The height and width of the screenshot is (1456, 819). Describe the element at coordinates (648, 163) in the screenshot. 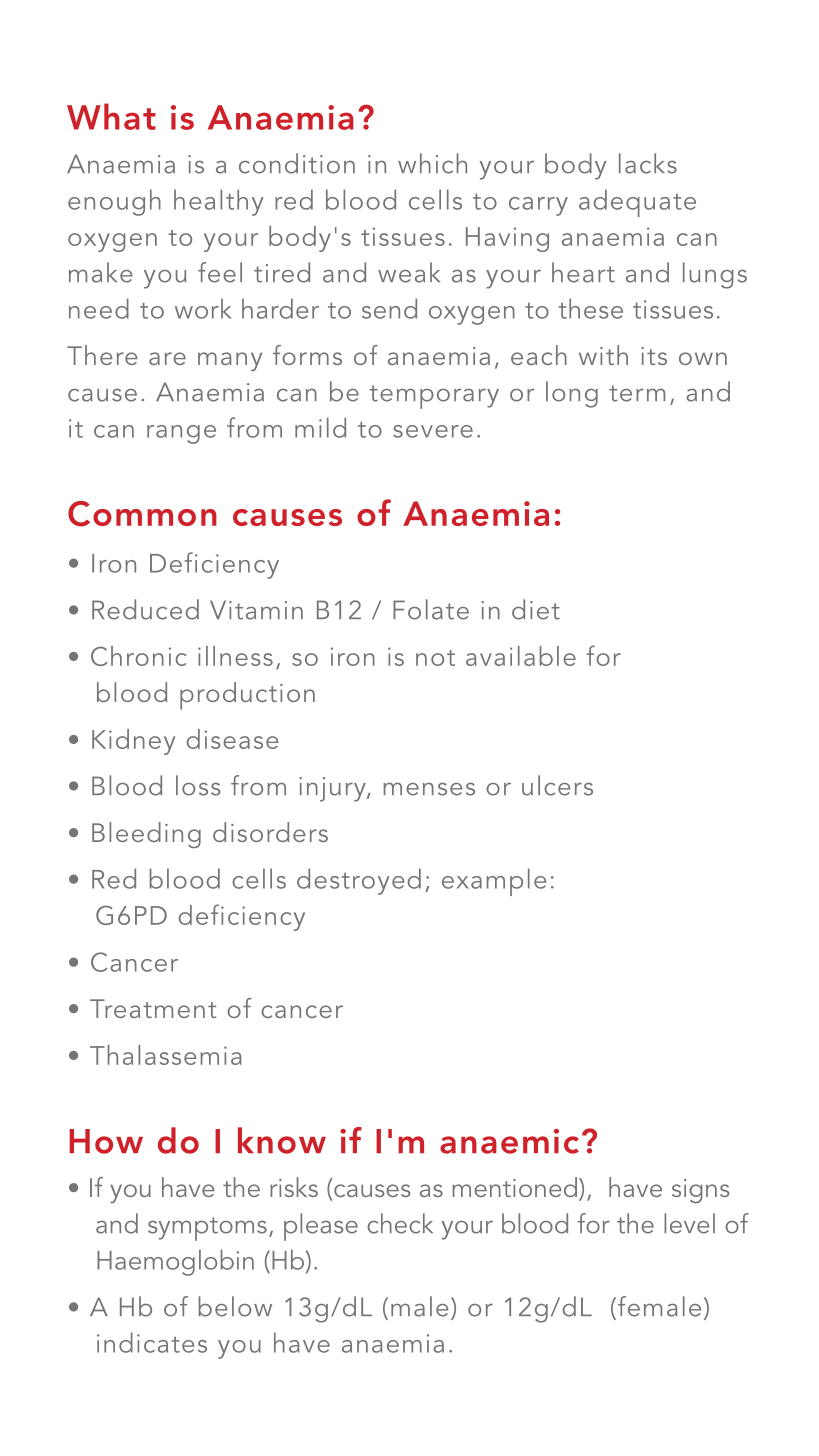

I see `lacks` at that location.
